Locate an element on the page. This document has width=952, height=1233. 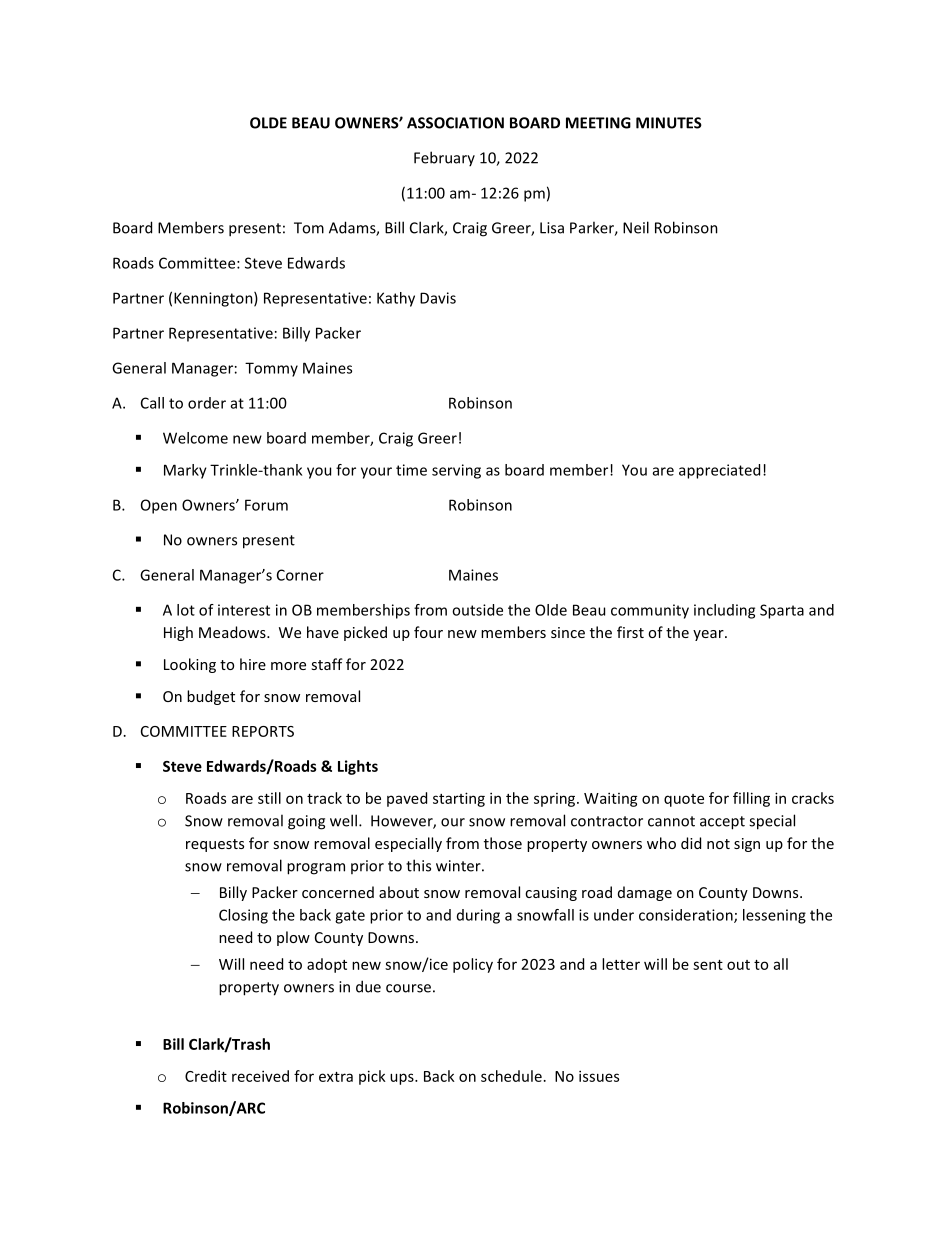
ASSOCIATION is located at coordinates (455, 123).
